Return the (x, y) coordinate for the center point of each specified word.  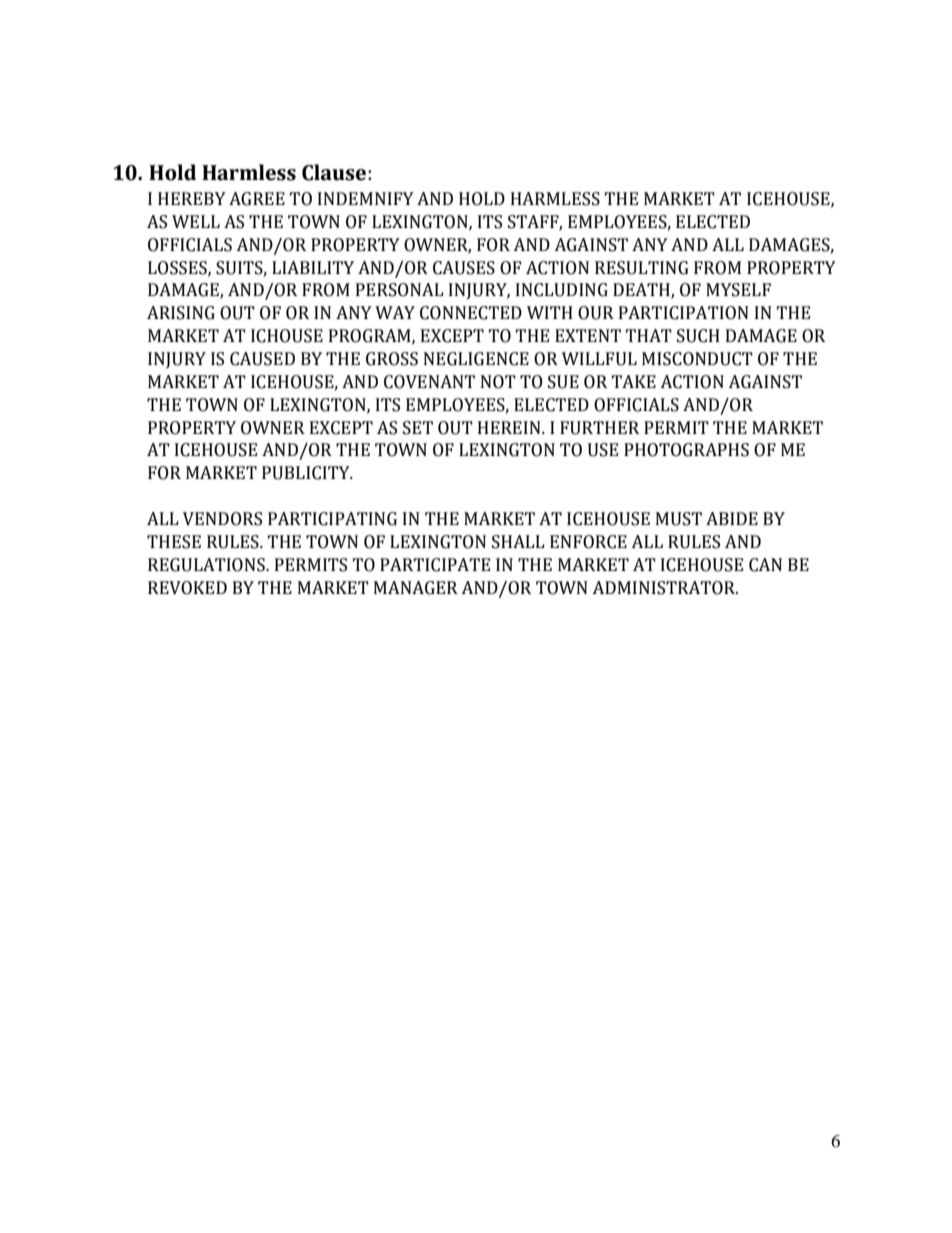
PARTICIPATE (435, 565)
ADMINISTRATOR (665, 588)
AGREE (257, 199)
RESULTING (642, 268)
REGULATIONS (207, 565)
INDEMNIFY (366, 198)
